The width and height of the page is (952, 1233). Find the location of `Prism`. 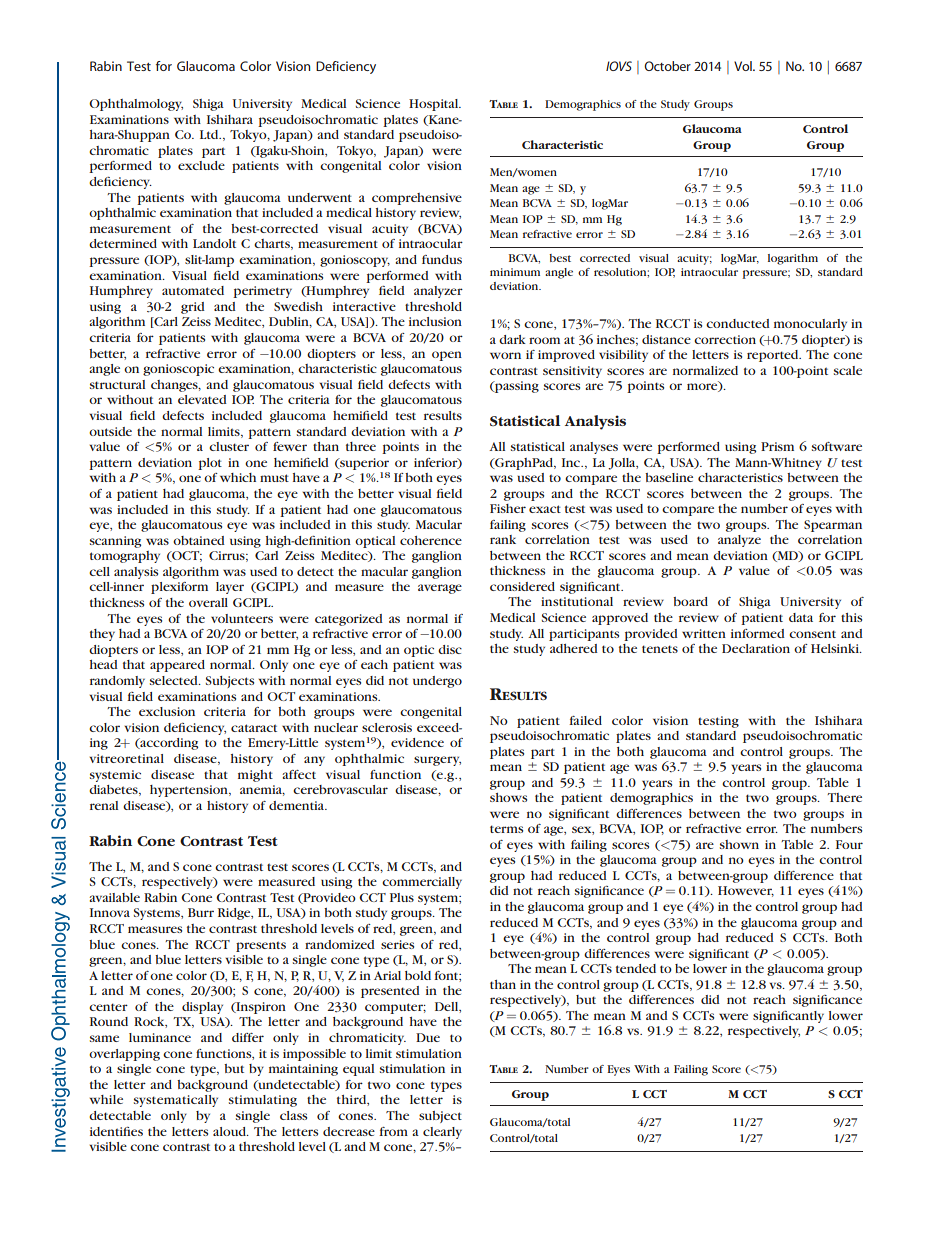

Prism is located at coordinates (777, 446).
